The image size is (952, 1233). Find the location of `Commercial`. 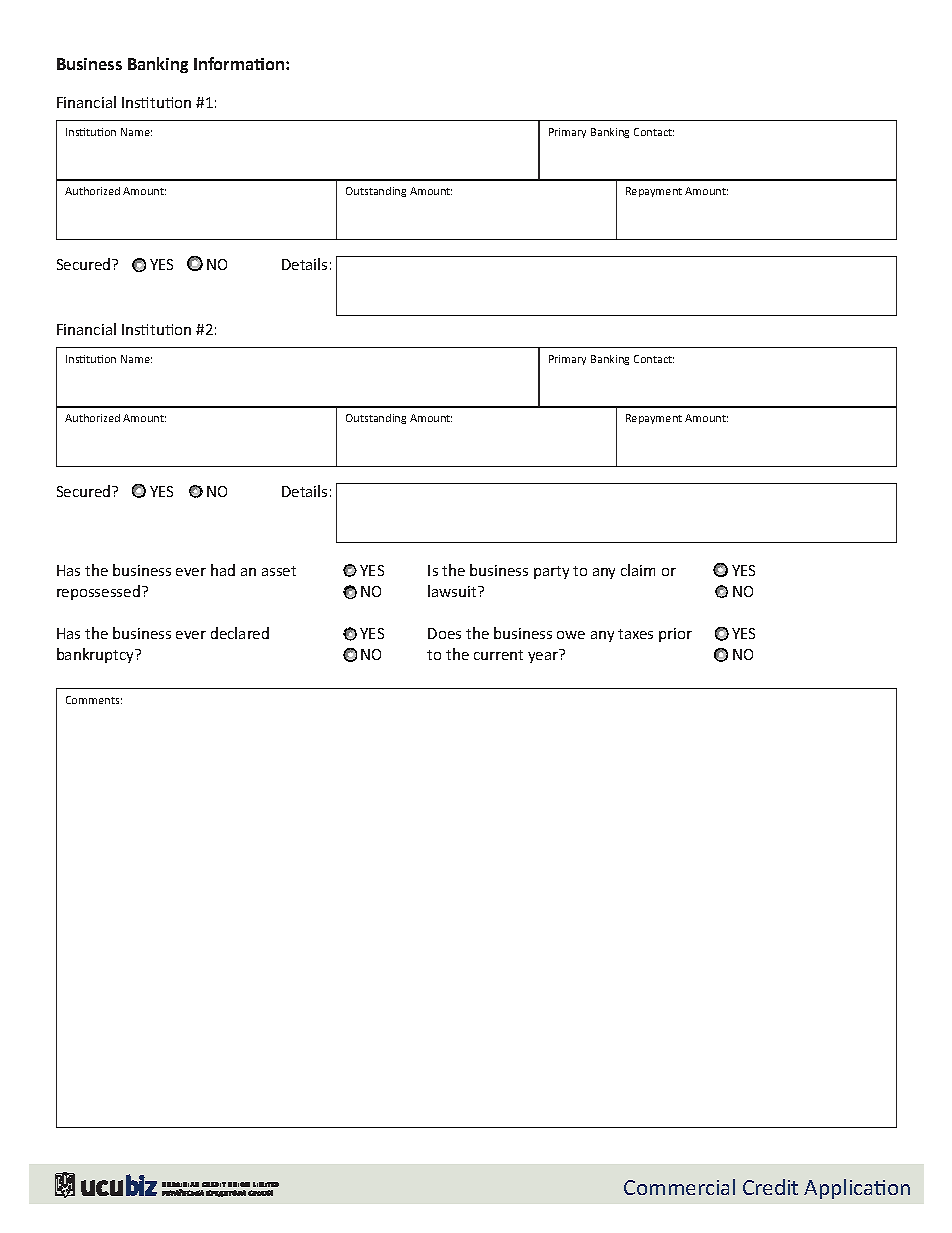

Commercial is located at coordinates (679, 1187).
